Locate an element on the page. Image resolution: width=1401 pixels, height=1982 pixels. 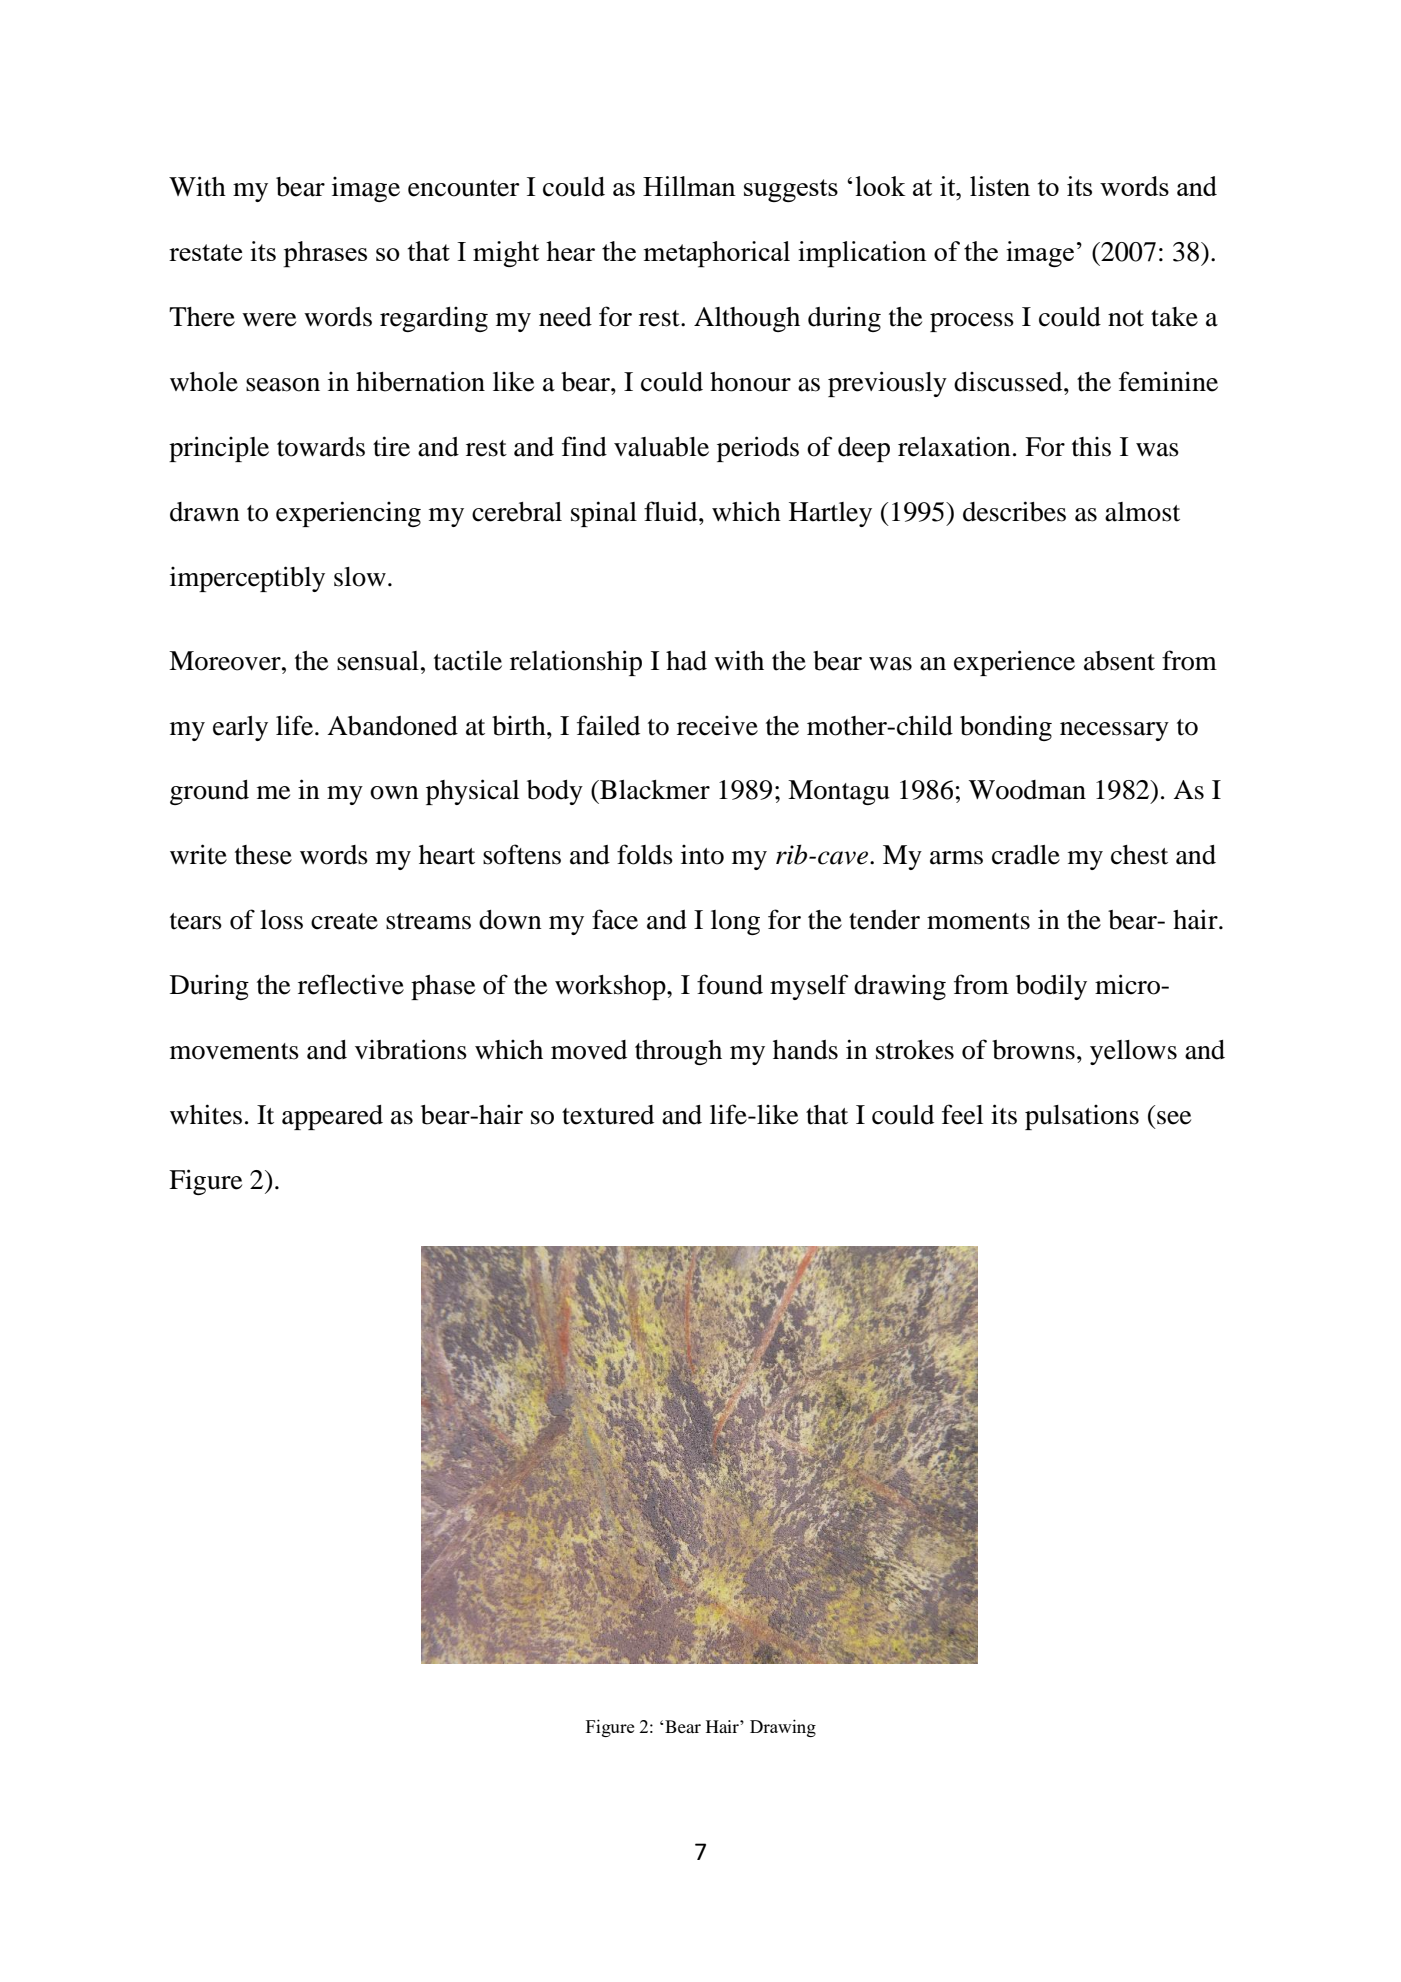
appeared is located at coordinates (332, 1117).
